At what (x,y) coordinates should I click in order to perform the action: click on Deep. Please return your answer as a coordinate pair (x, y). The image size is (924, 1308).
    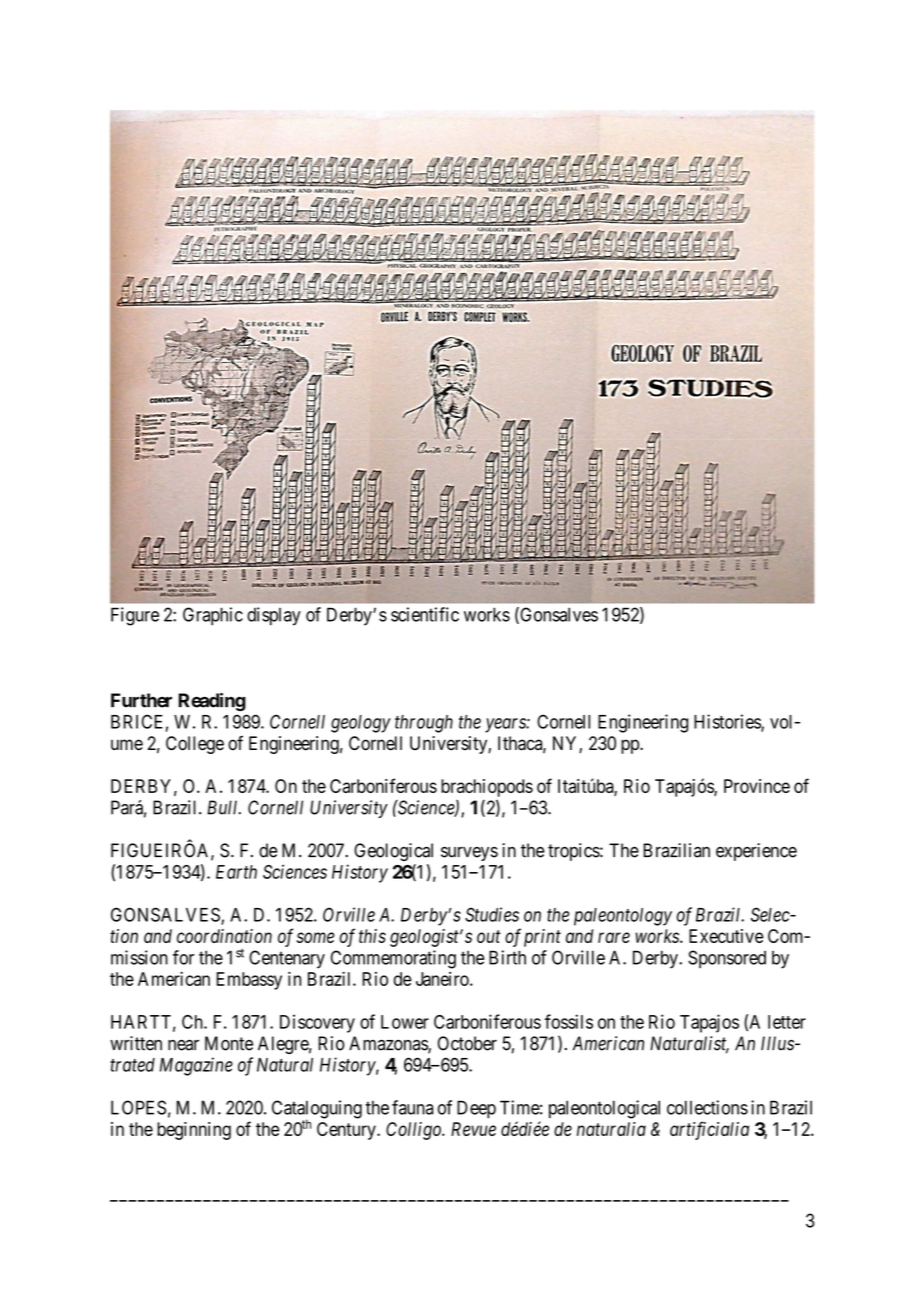
    Looking at the image, I should click on (476, 1109).
